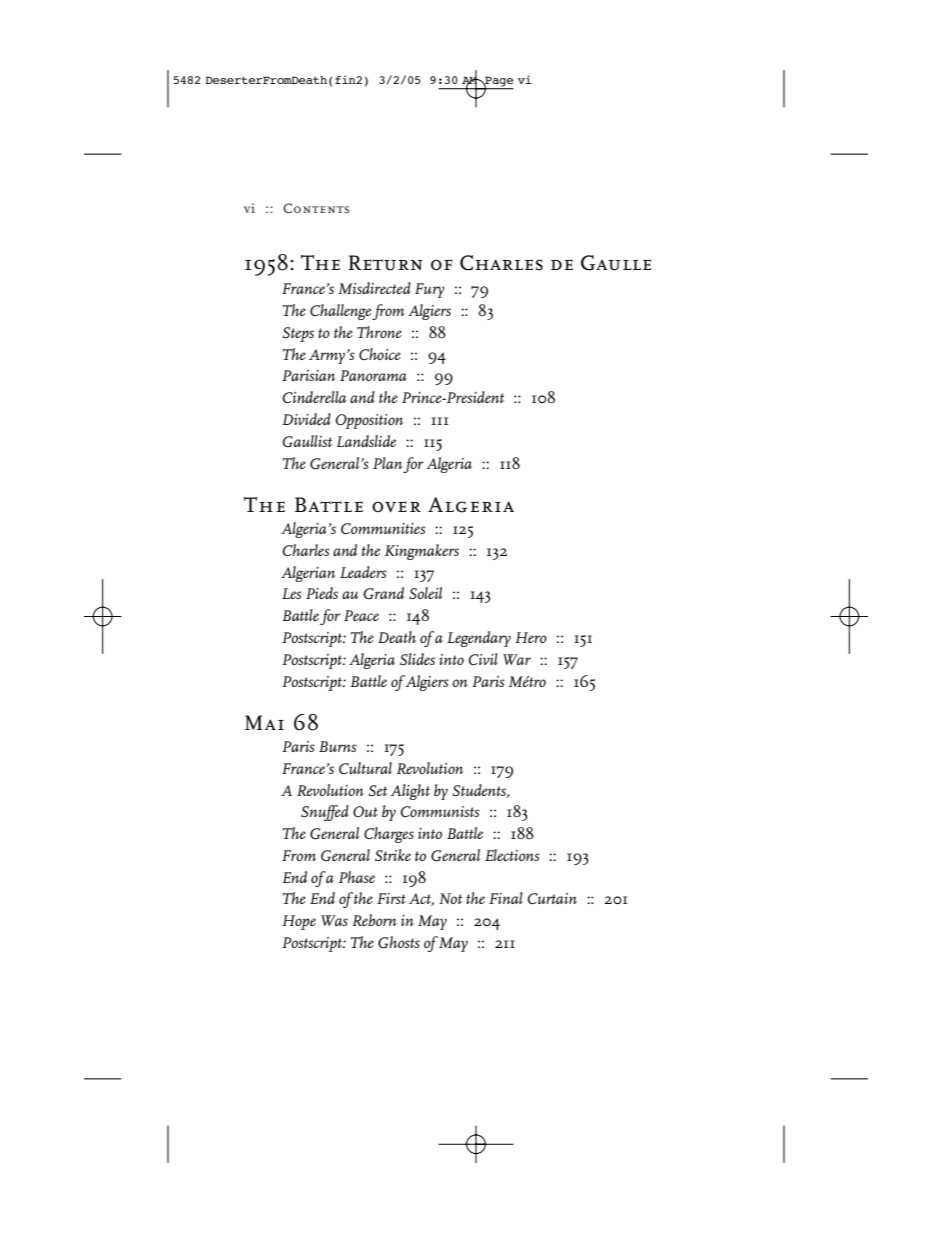  What do you see at coordinates (450, 898) in the screenshot?
I see `Not` at bounding box center [450, 898].
